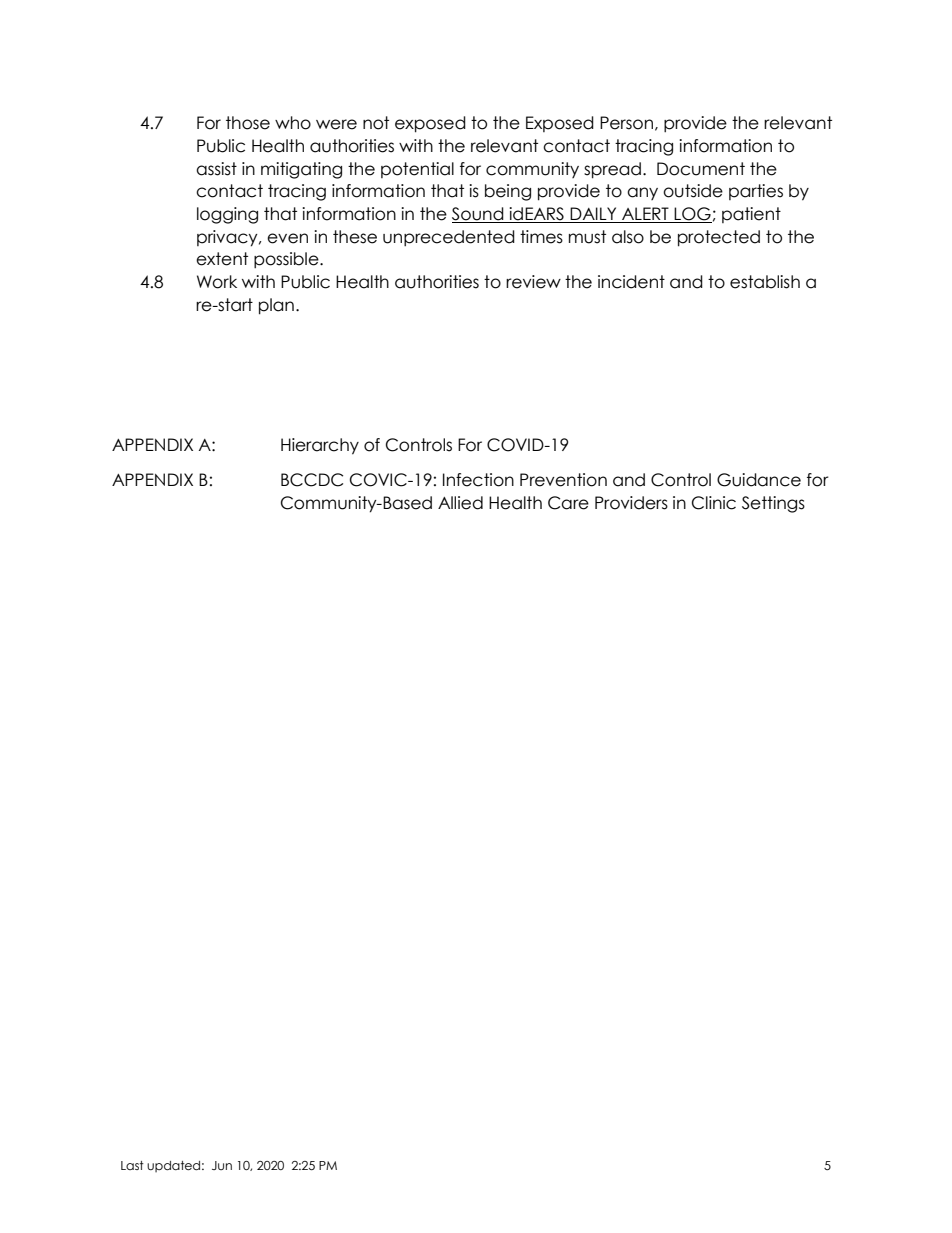  Describe the element at coordinates (222, 1165) in the document. I see `Jun` at that location.
